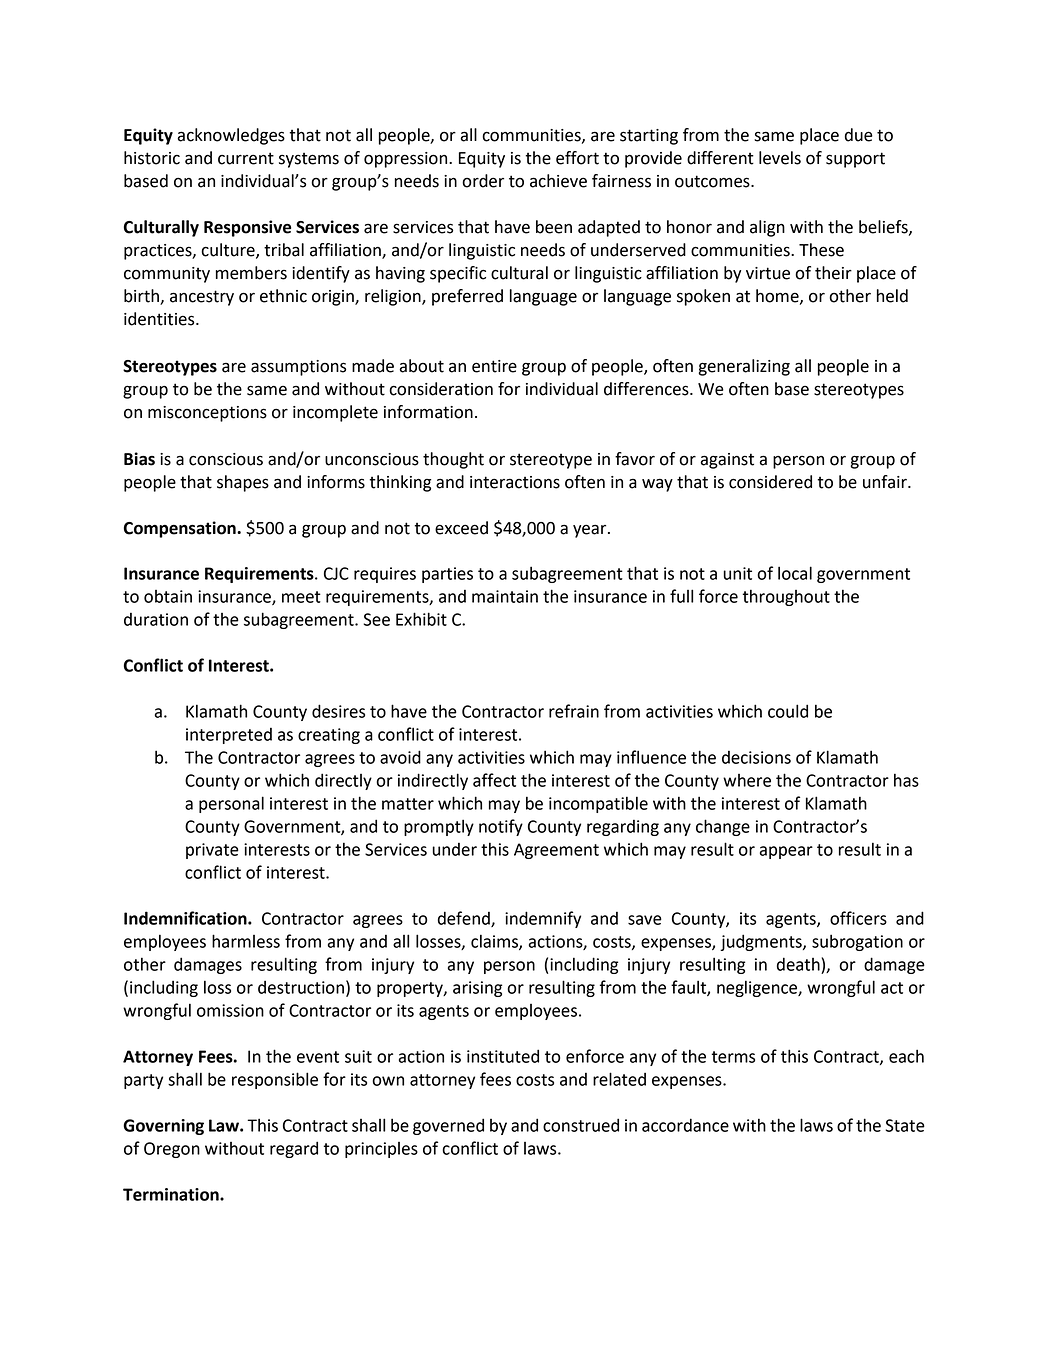 The image size is (1048, 1356). Describe the element at coordinates (574, 711) in the page. I see `refrain` at that location.
